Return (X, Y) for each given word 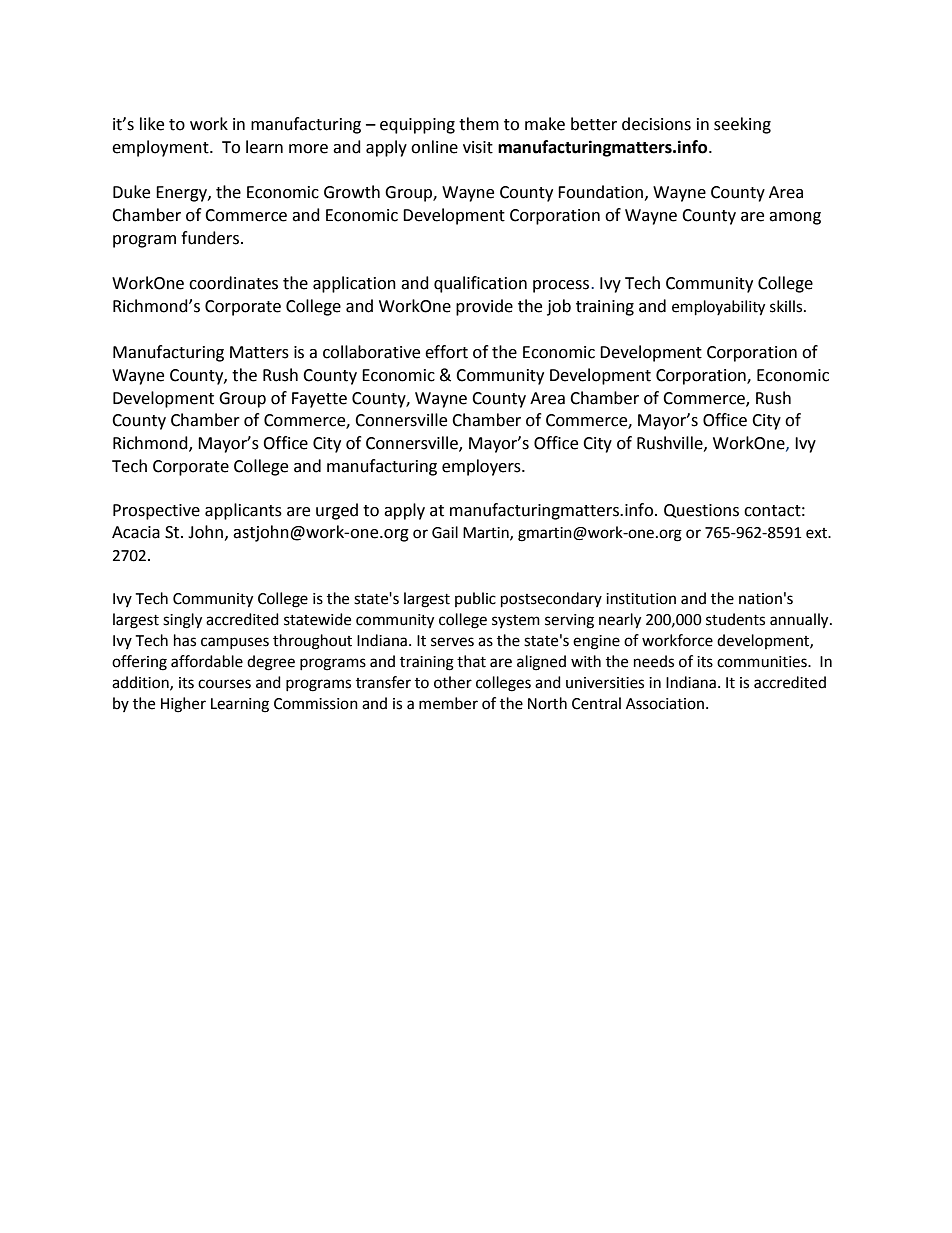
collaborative (371, 352)
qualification (480, 284)
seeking (742, 125)
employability (718, 308)
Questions (701, 511)
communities (763, 662)
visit (478, 147)
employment (161, 148)
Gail (445, 532)
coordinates (233, 283)
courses (224, 684)
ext (817, 533)
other (453, 682)
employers (482, 467)
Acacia (136, 532)
